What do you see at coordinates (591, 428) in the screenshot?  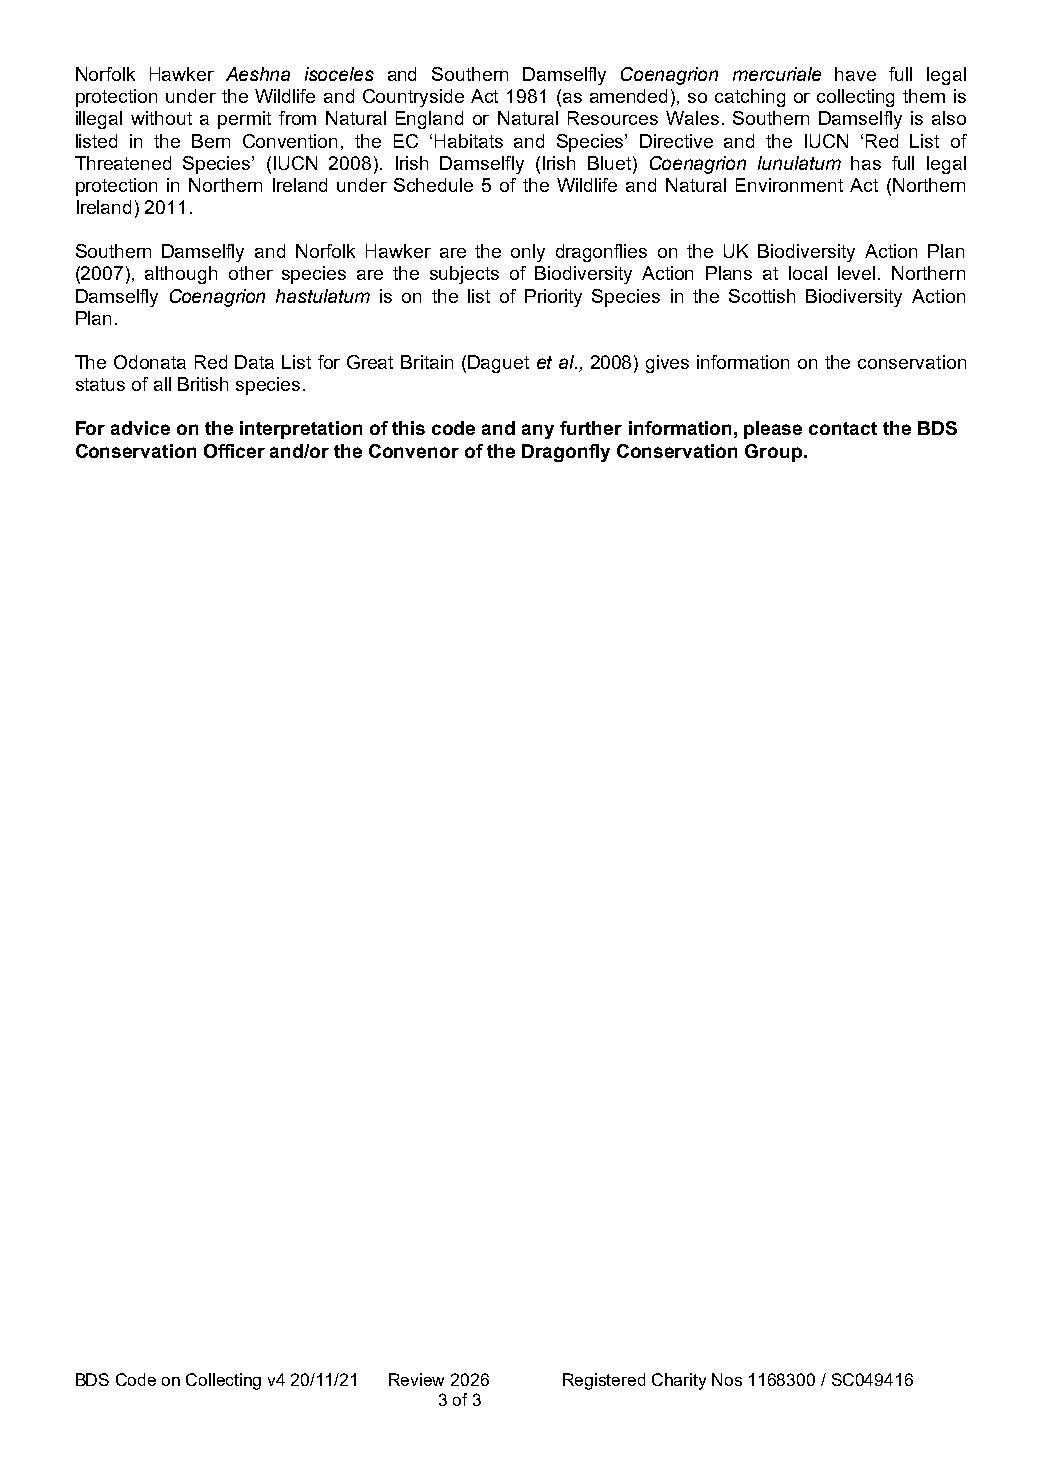 I see `further` at bounding box center [591, 428].
